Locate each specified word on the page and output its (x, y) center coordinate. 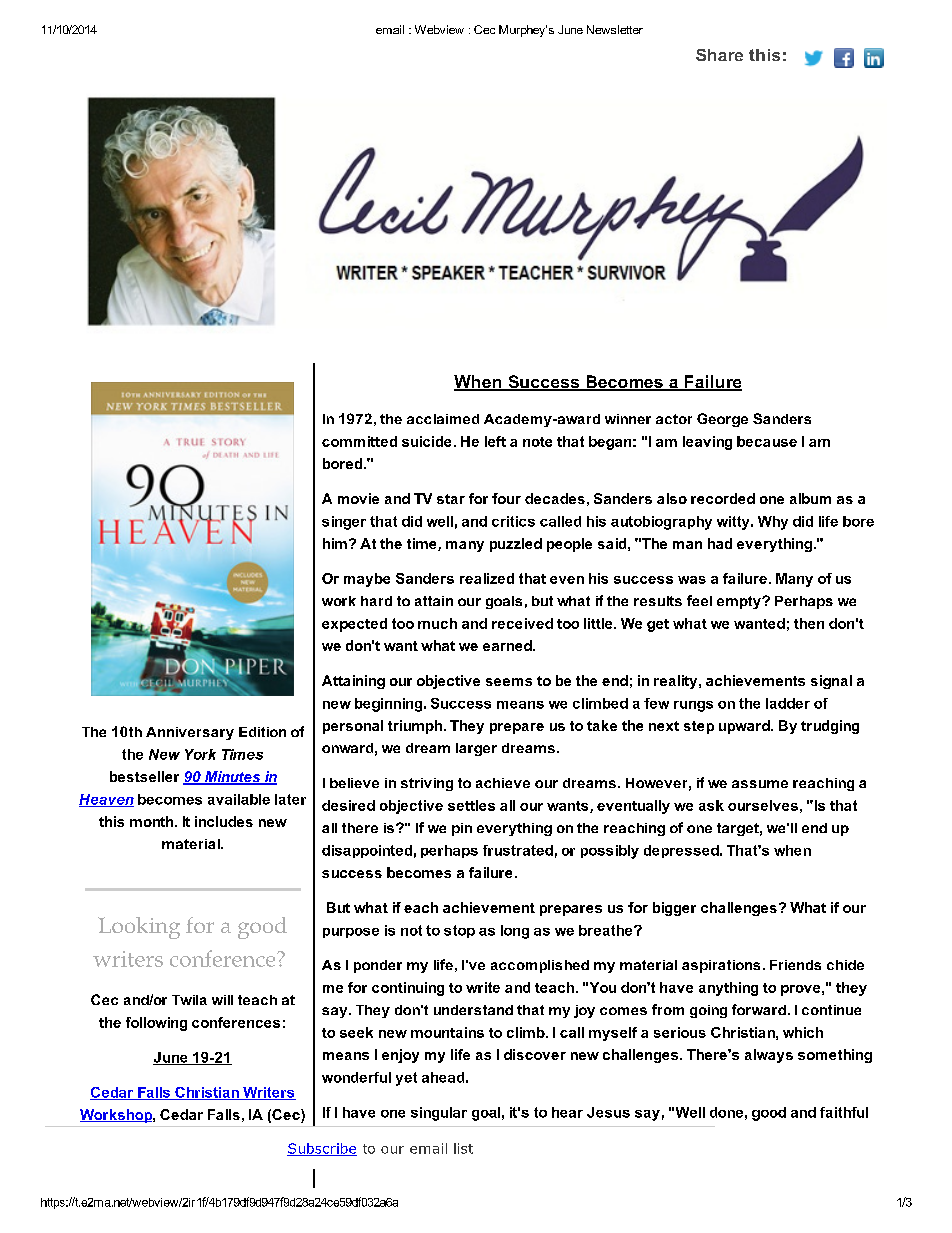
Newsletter (615, 29)
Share (719, 55)
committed (359, 441)
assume (760, 784)
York (200, 754)
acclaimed (443, 419)
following (156, 1024)
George (722, 420)
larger (476, 749)
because (767, 441)
